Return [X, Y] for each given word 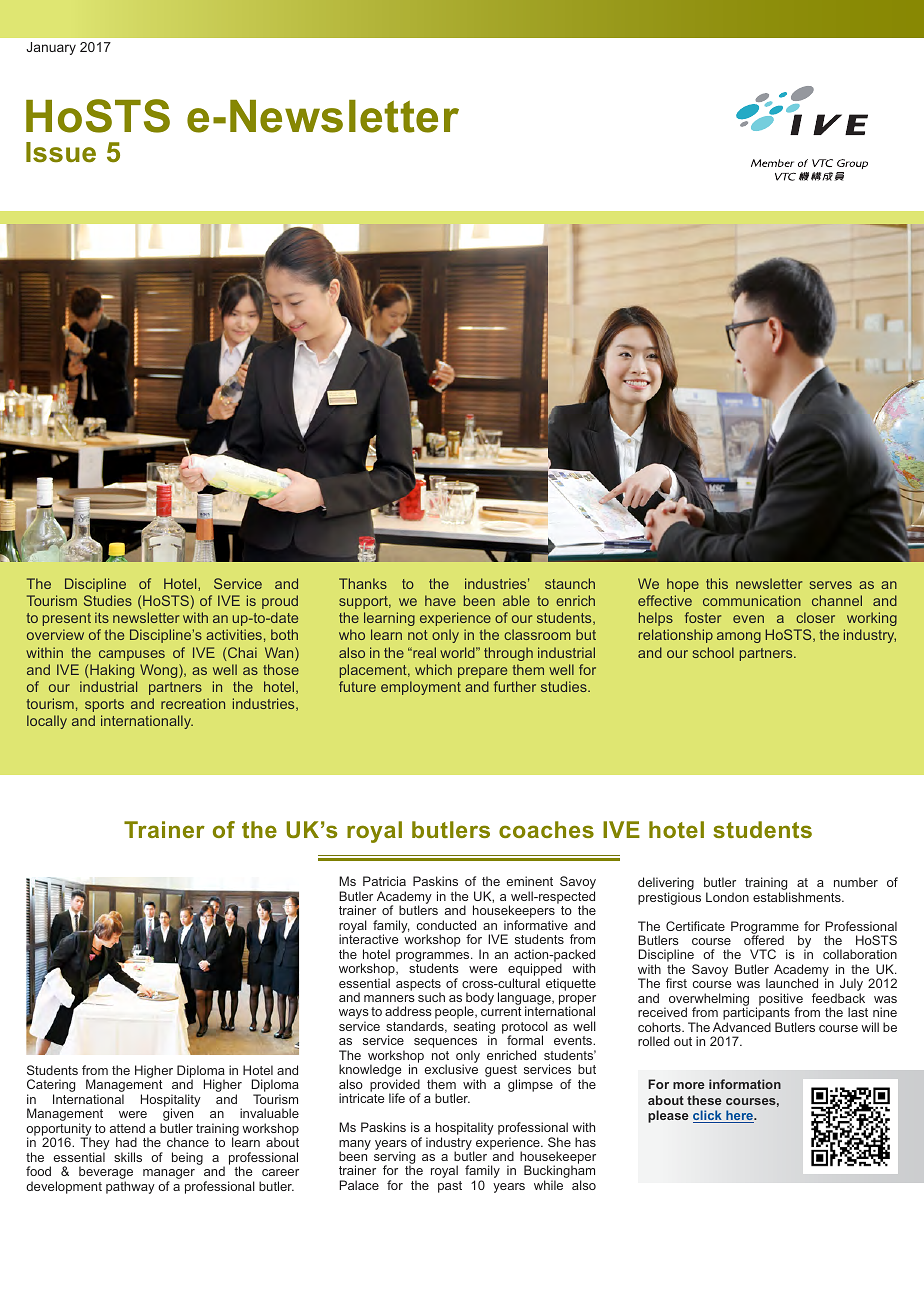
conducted [446, 925]
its [102, 617]
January [51, 48]
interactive [368, 939]
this [717, 583]
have [440, 600]
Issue [61, 152]
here [739, 1116]
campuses [132, 655]
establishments [798, 897]
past [450, 1187]
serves [831, 585]
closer [815, 617]
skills [128, 1157]
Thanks [363, 583]
